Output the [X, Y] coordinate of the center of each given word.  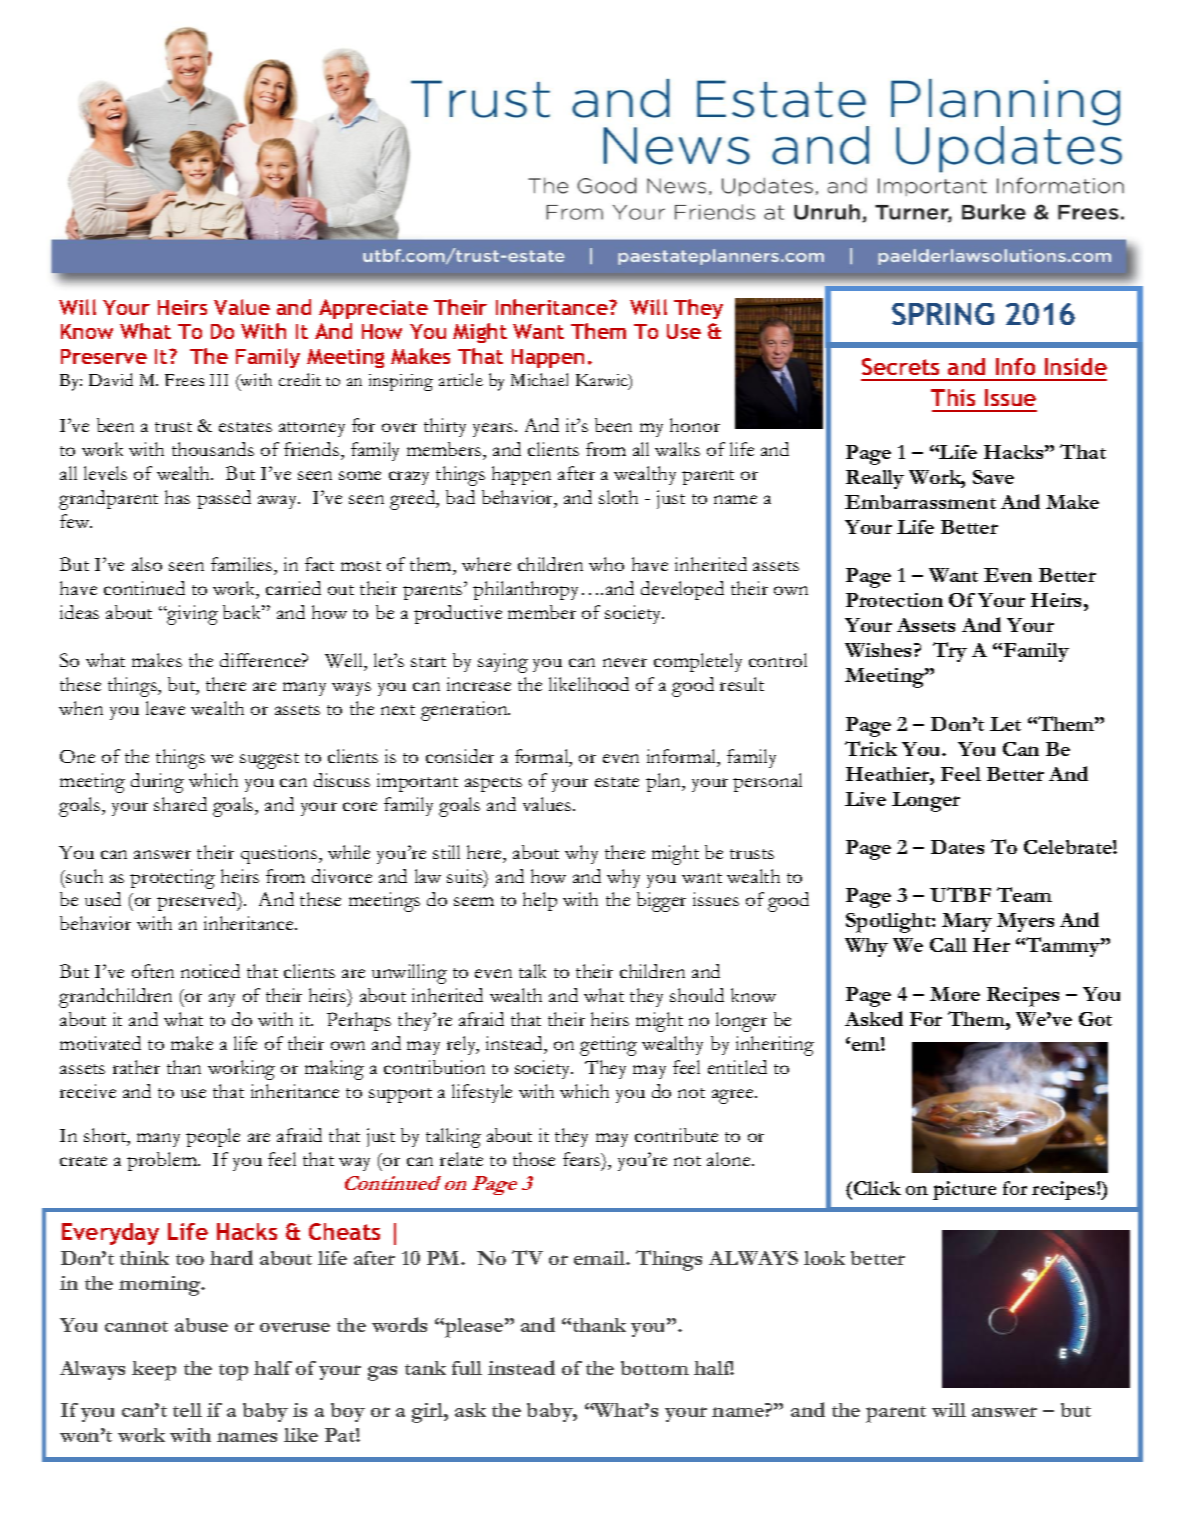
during [157, 783]
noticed [210, 971]
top [233, 1372]
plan [665, 782]
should [697, 995]
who [606, 564]
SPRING [943, 314]
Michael [539, 379]
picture [964, 1190]
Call [948, 945]
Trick [871, 748]
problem [163, 1161]
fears [583, 1160]
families [243, 564]
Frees [184, 380]
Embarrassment [920, 502]
